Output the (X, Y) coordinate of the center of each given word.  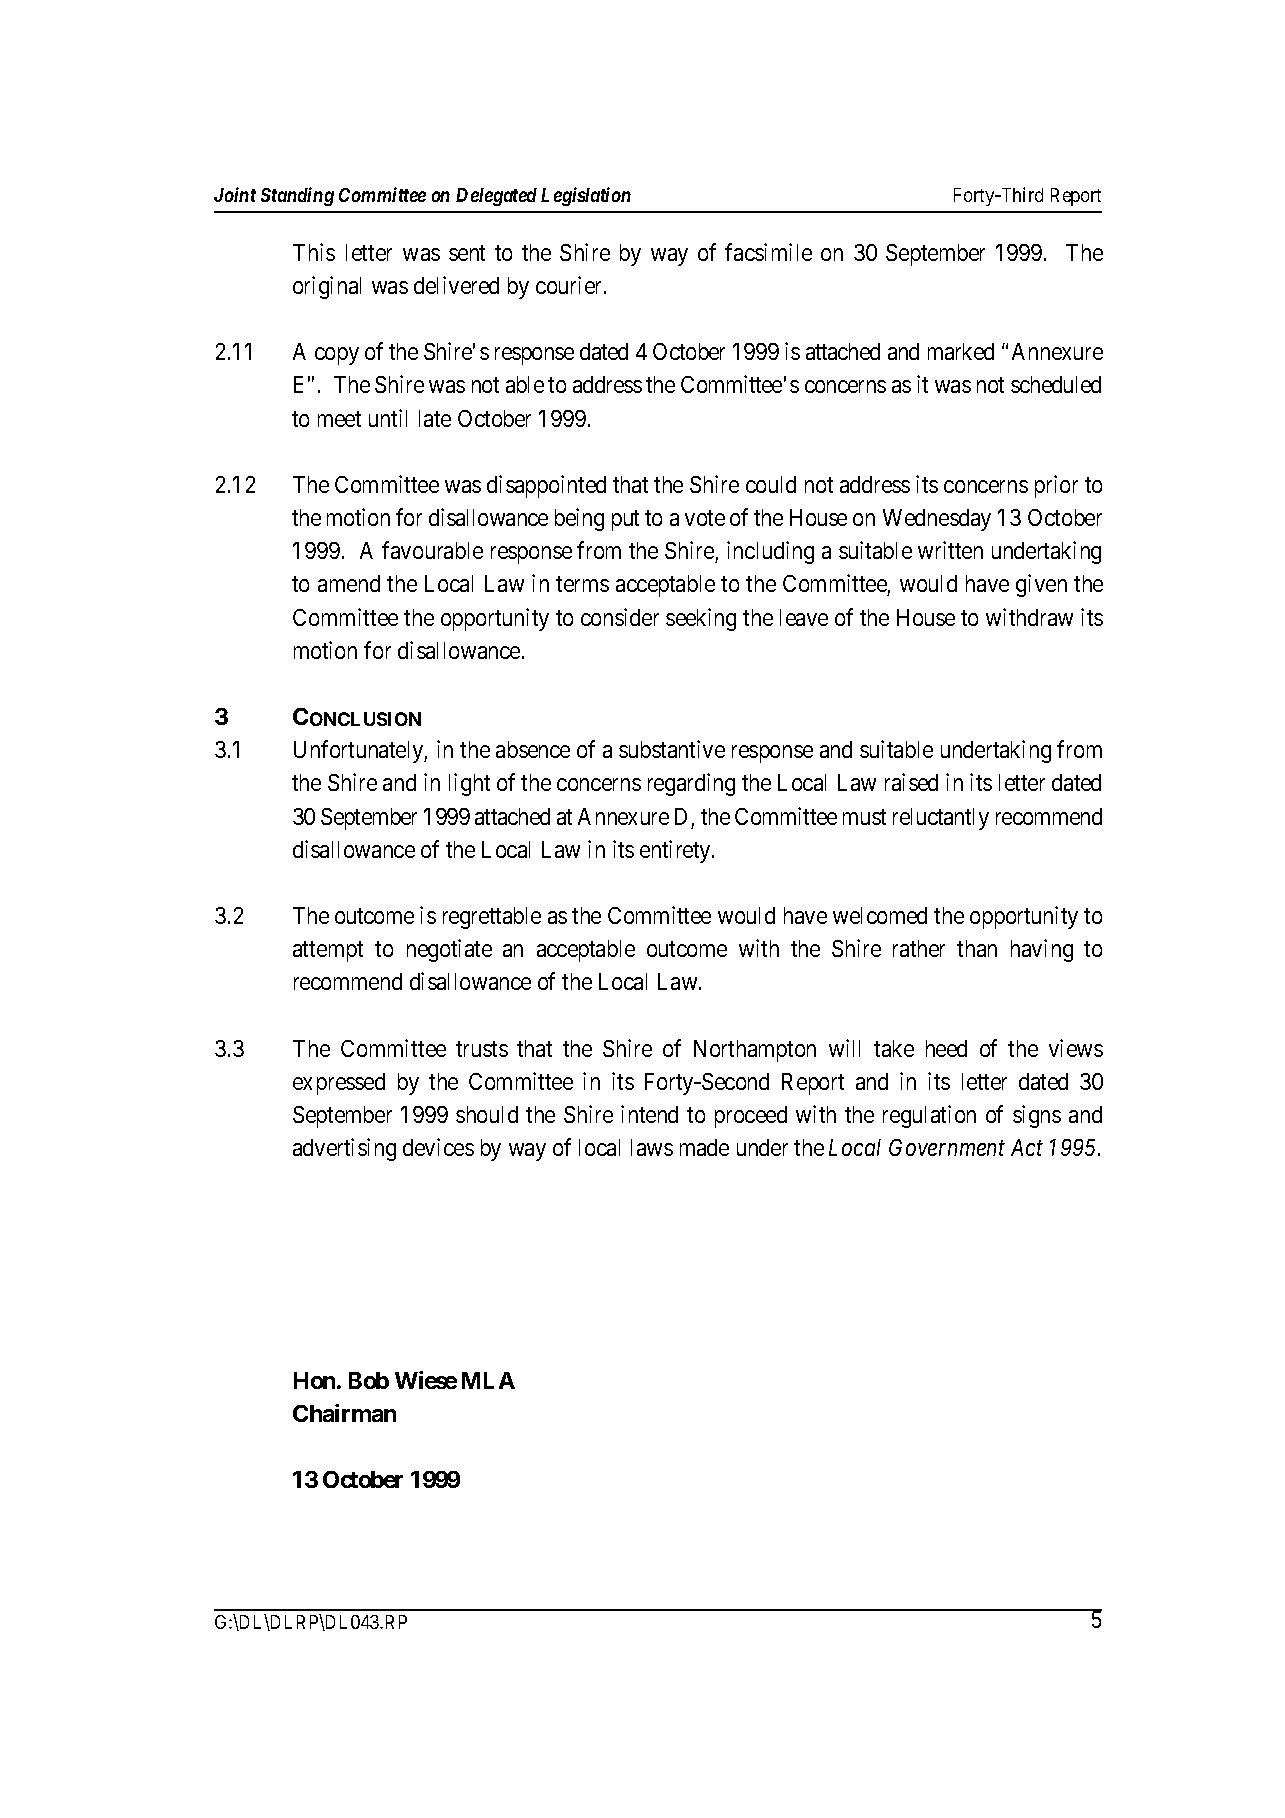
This (314, 252)
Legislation (586, 196)
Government (947, 1147)
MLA (488, 1380)
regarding (691, 784)
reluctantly (941, 819)
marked (961, 351)
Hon (316, 1380)
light (469, 784)
